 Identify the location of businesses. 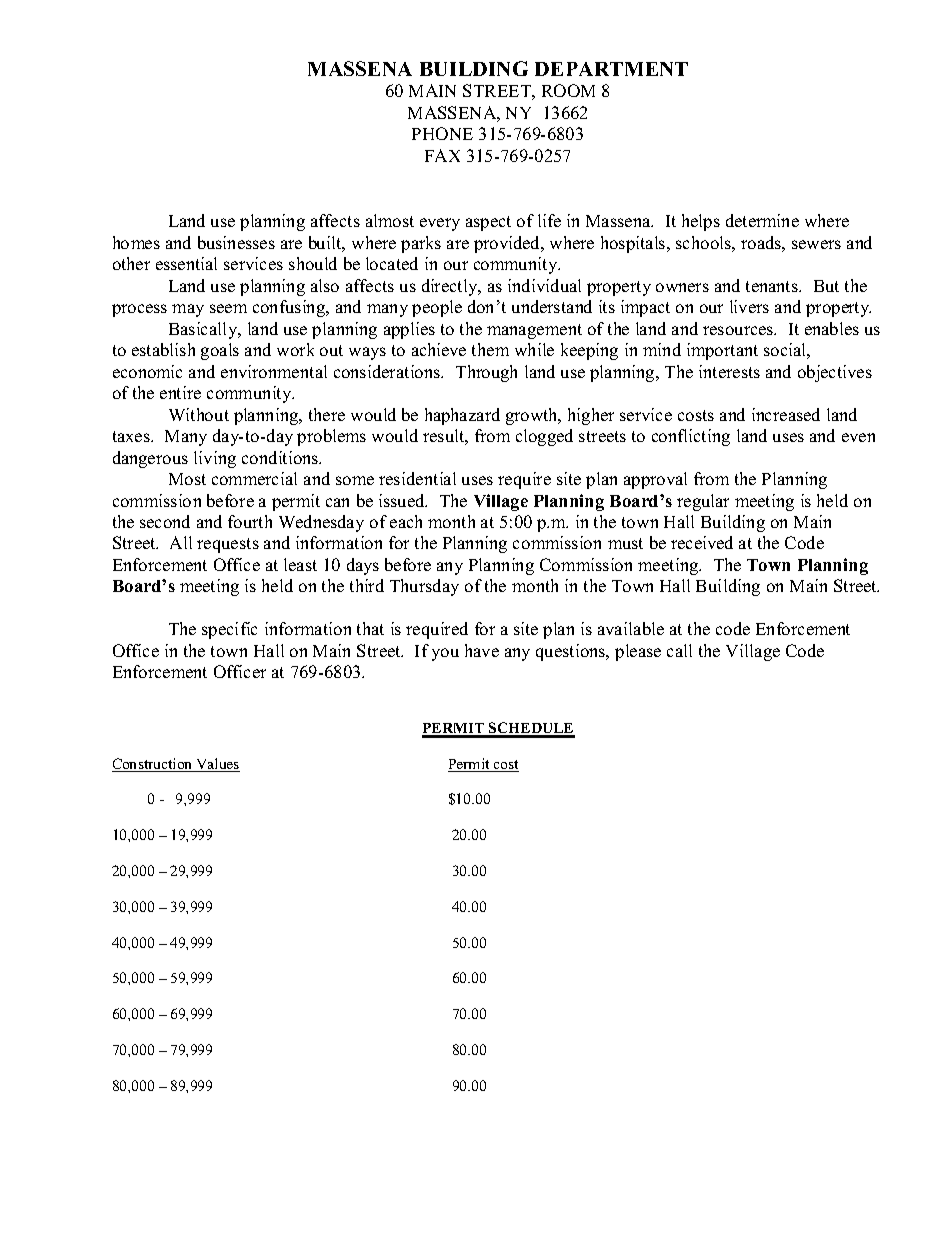
(236, 242).
